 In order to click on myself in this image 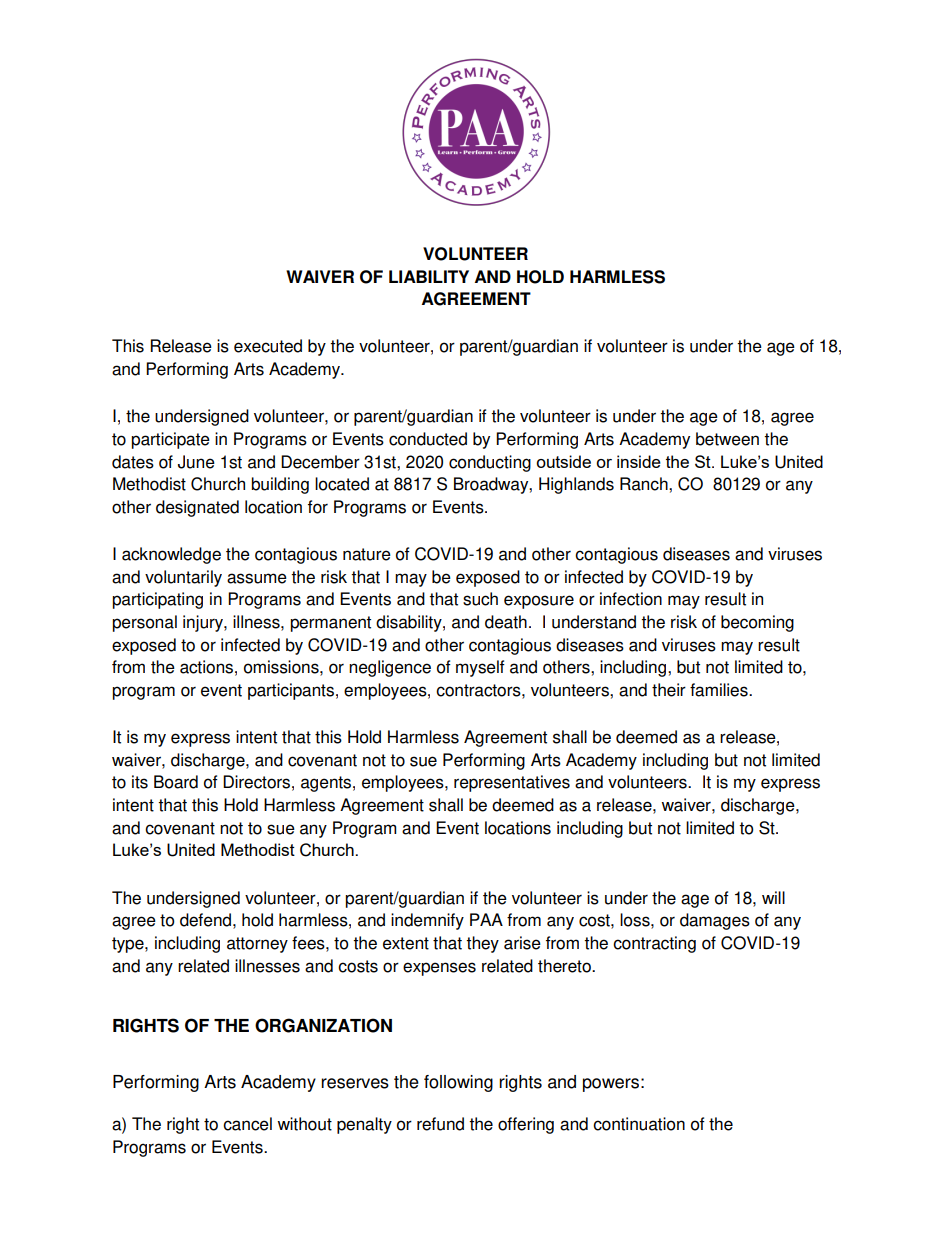, I will do `click(480, 668)`.
